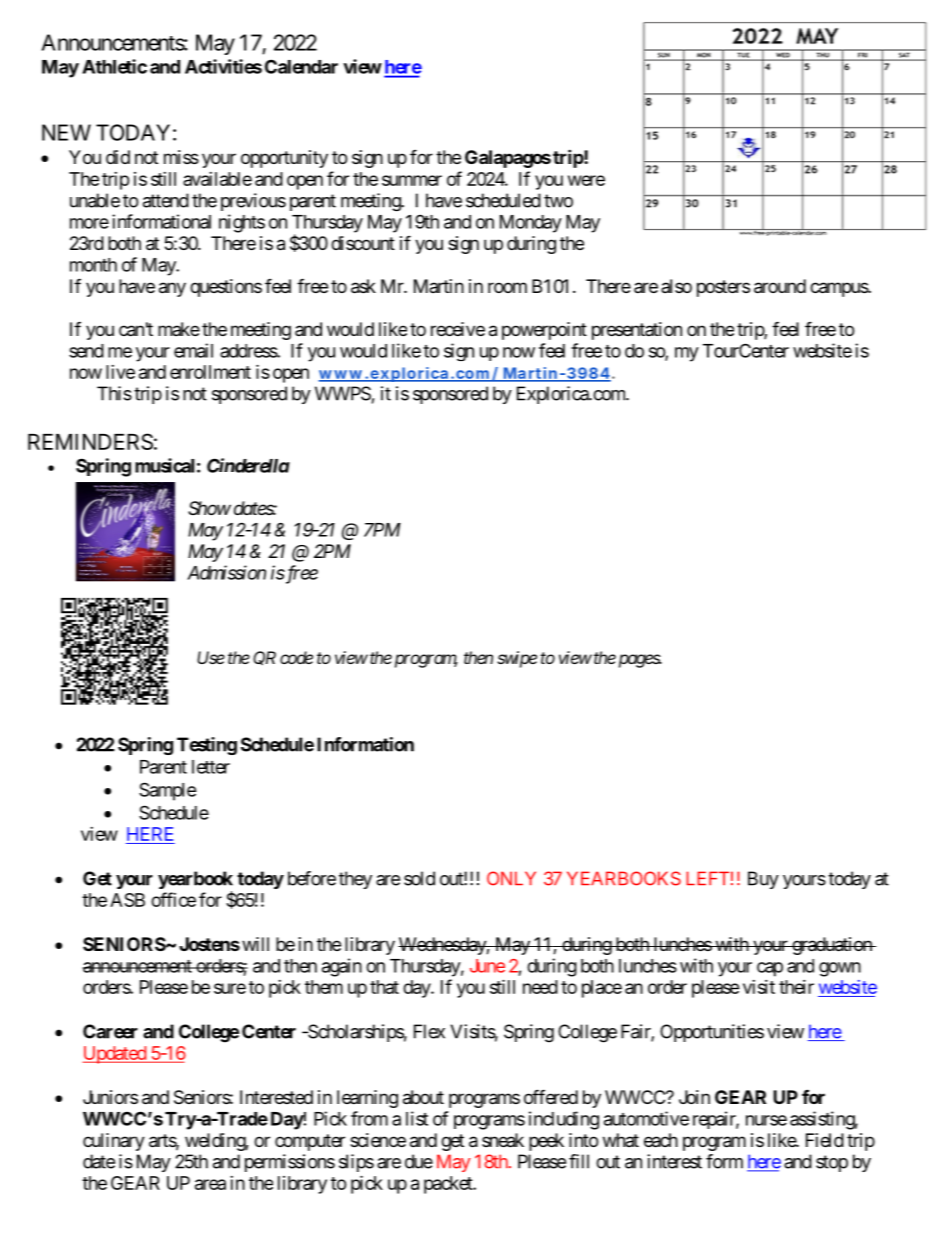 The width and height of the document is (952, 1233). What do you see at coordinates (114, 1142) in the document?
I see `culinary` at bounding box center [114, 1142].
